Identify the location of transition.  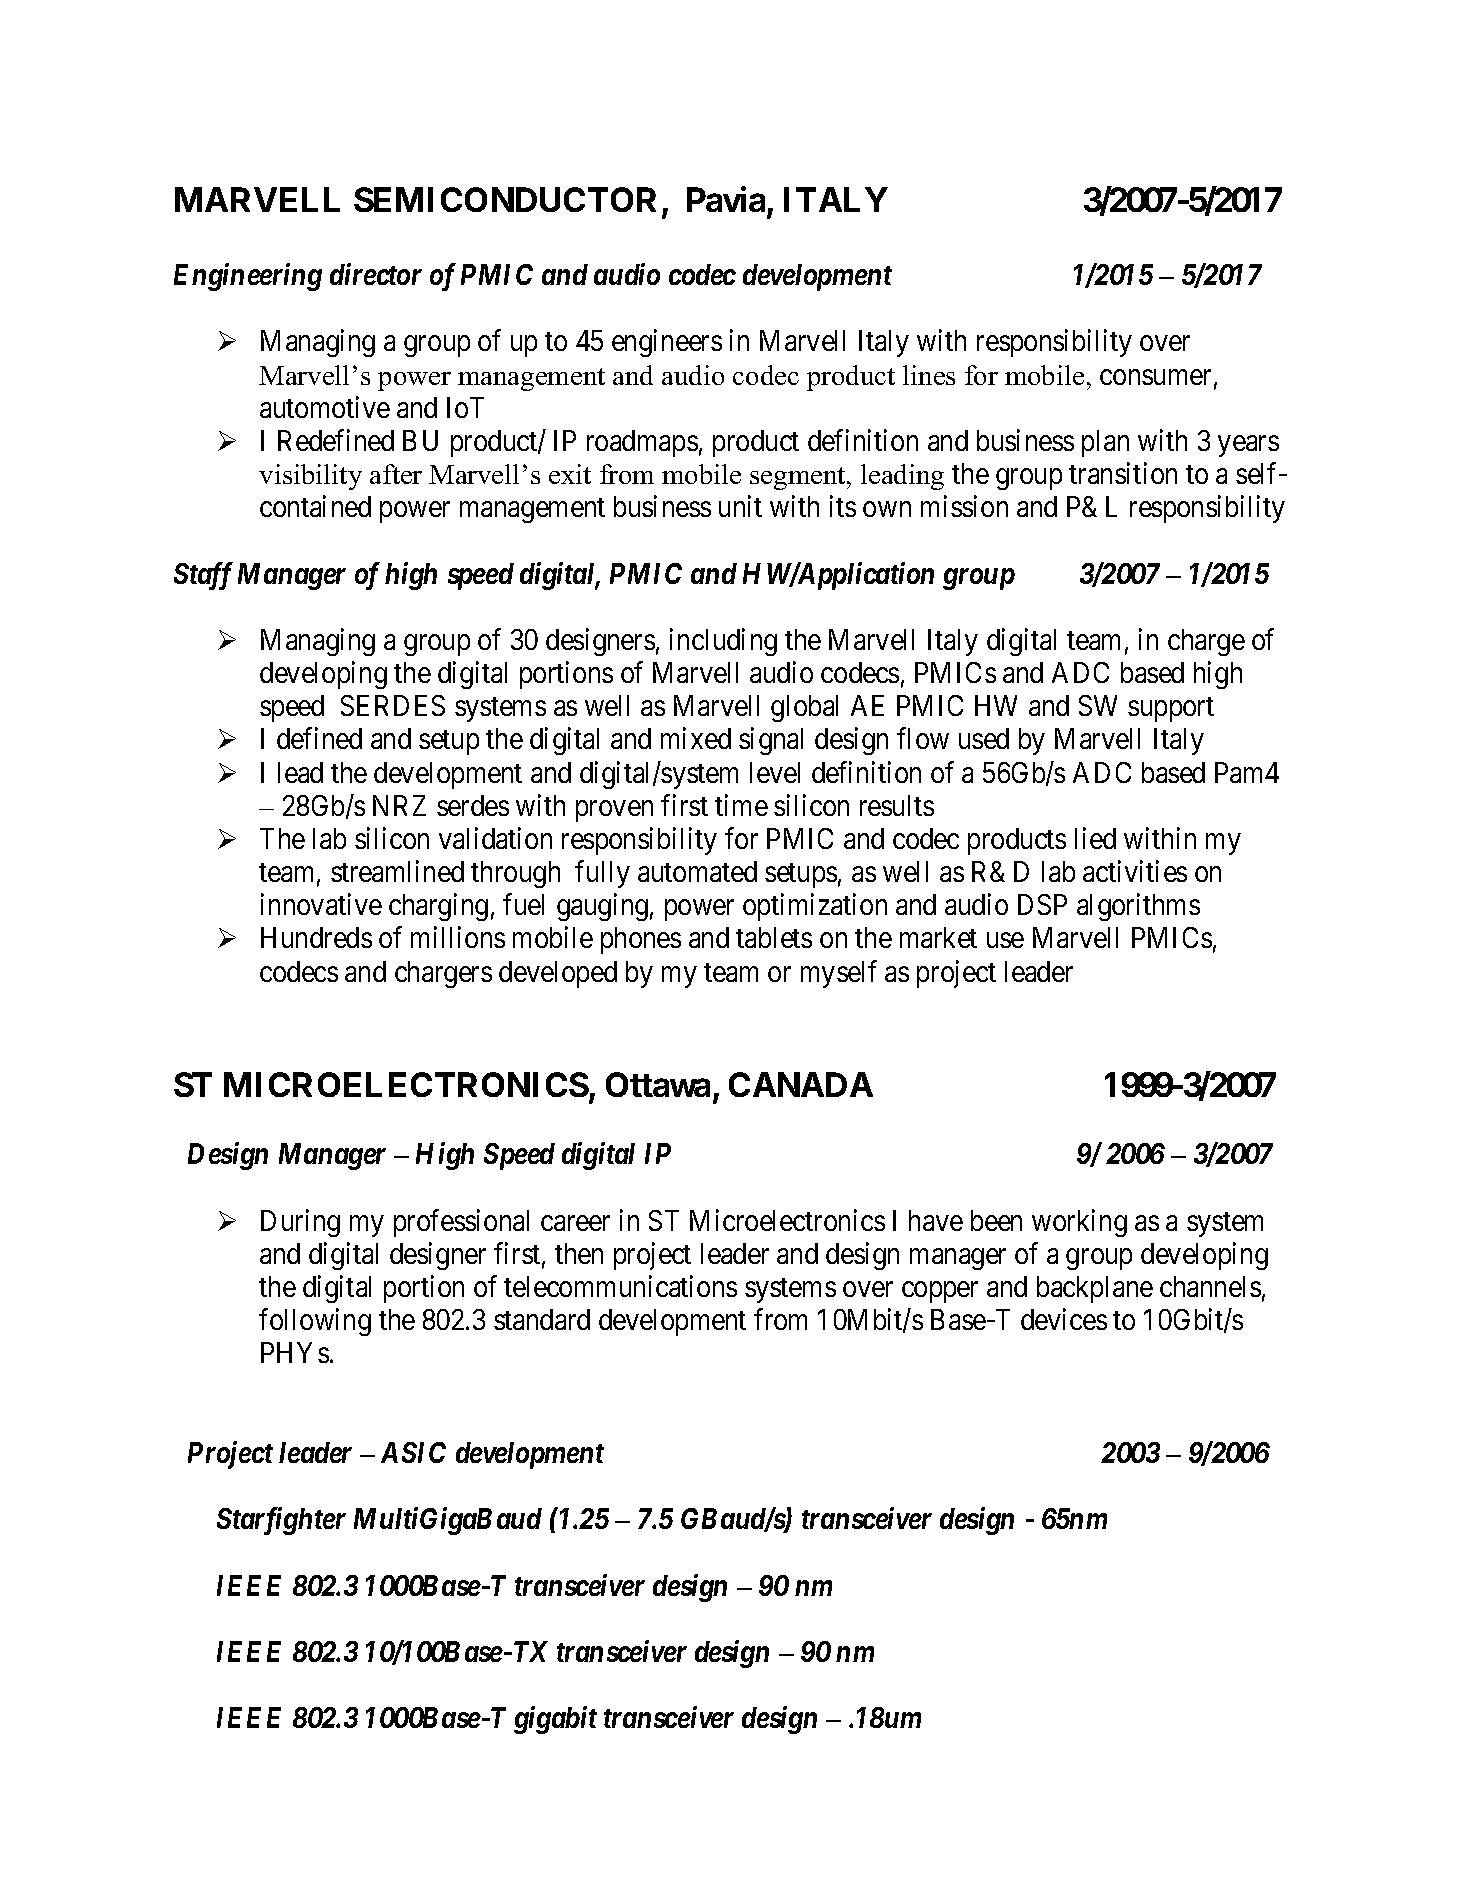
(1123, 473).
